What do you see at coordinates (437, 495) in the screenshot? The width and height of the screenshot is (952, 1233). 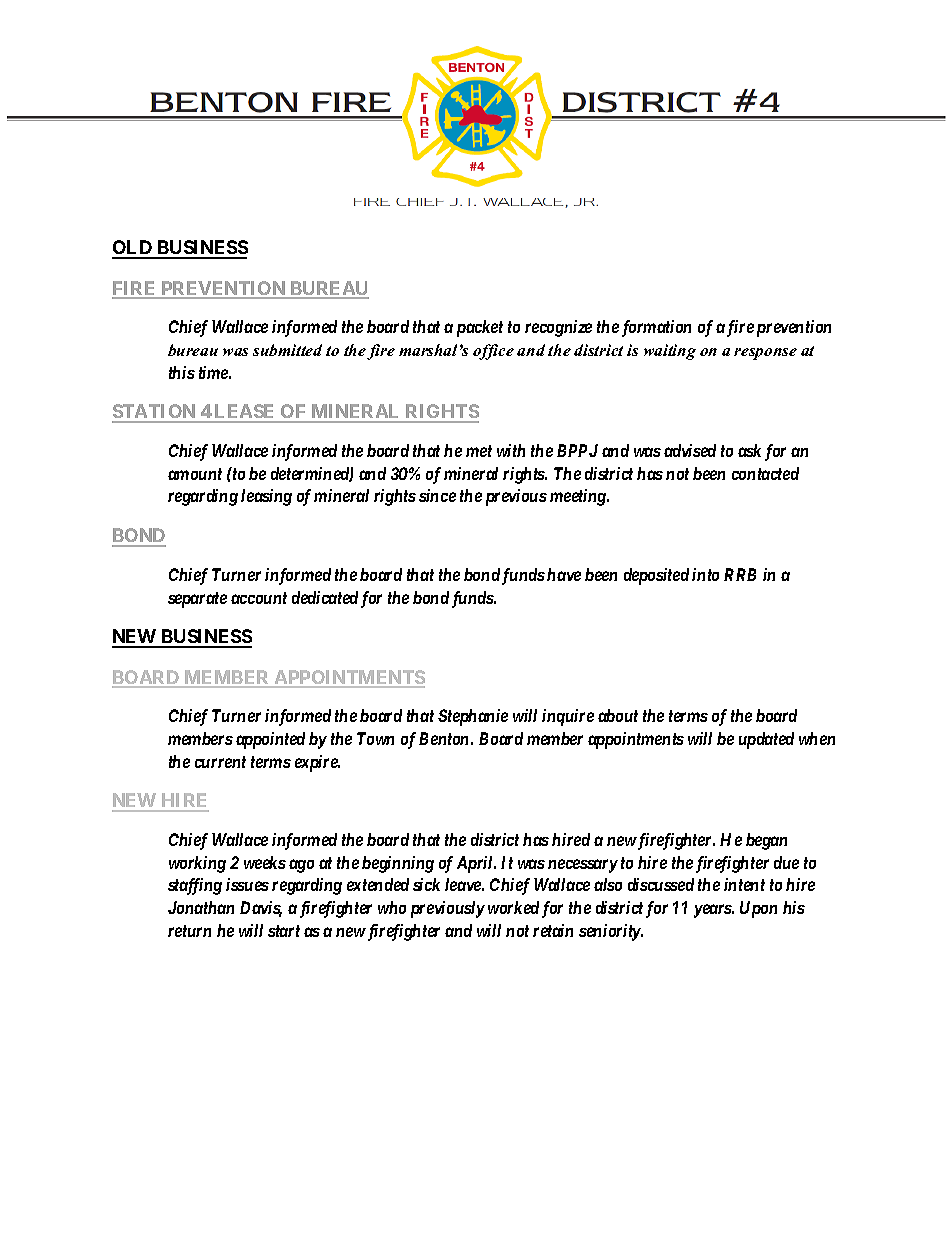 I see `since` at bounding box center [437, 495].
